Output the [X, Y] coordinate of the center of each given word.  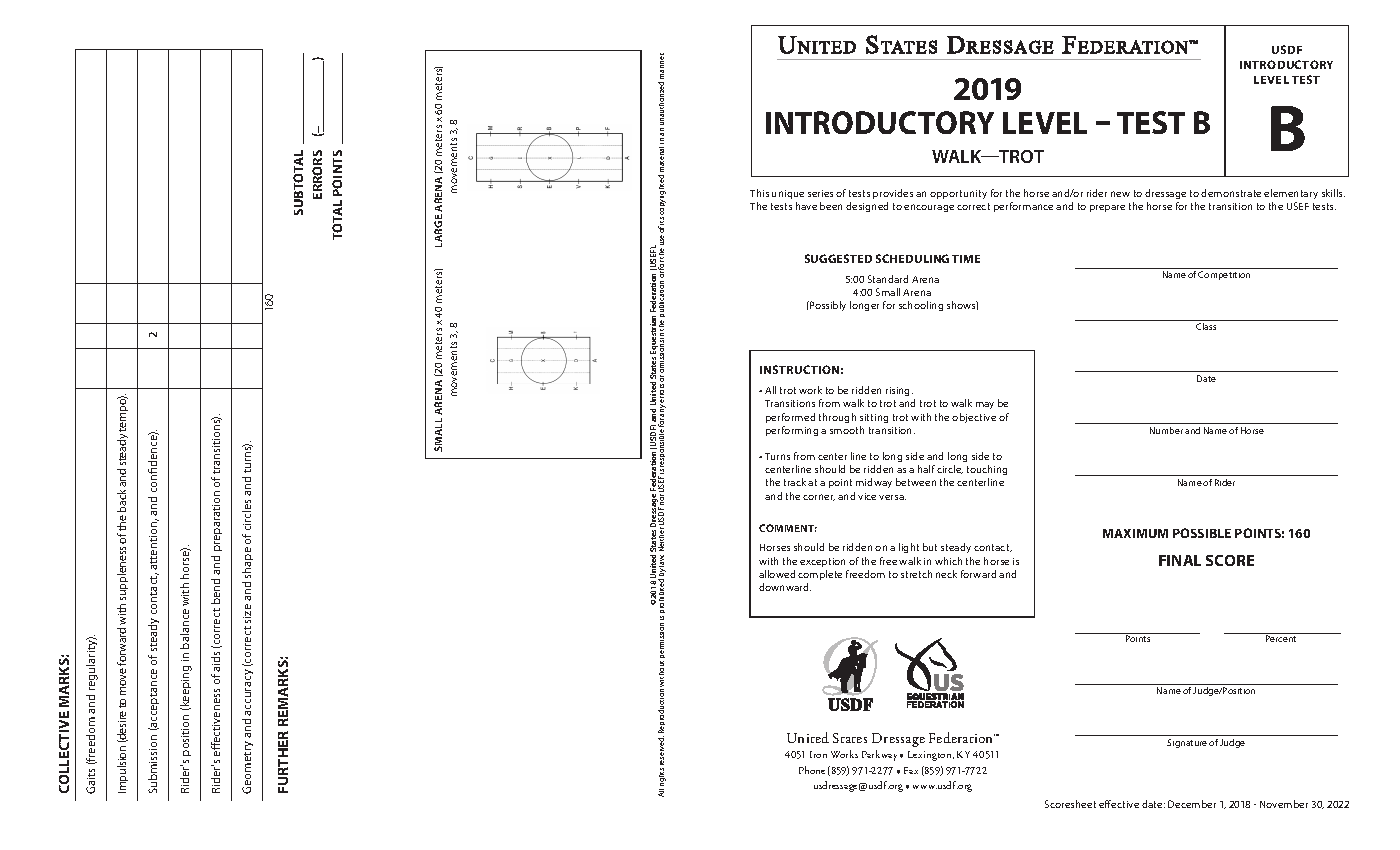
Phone [812, 770]
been [831, 206]
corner [819, 497]
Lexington [931, 756]
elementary [1291, 194]
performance [1023, 207]
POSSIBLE [1202, 533]
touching [987, 470]
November [1284, 804]
